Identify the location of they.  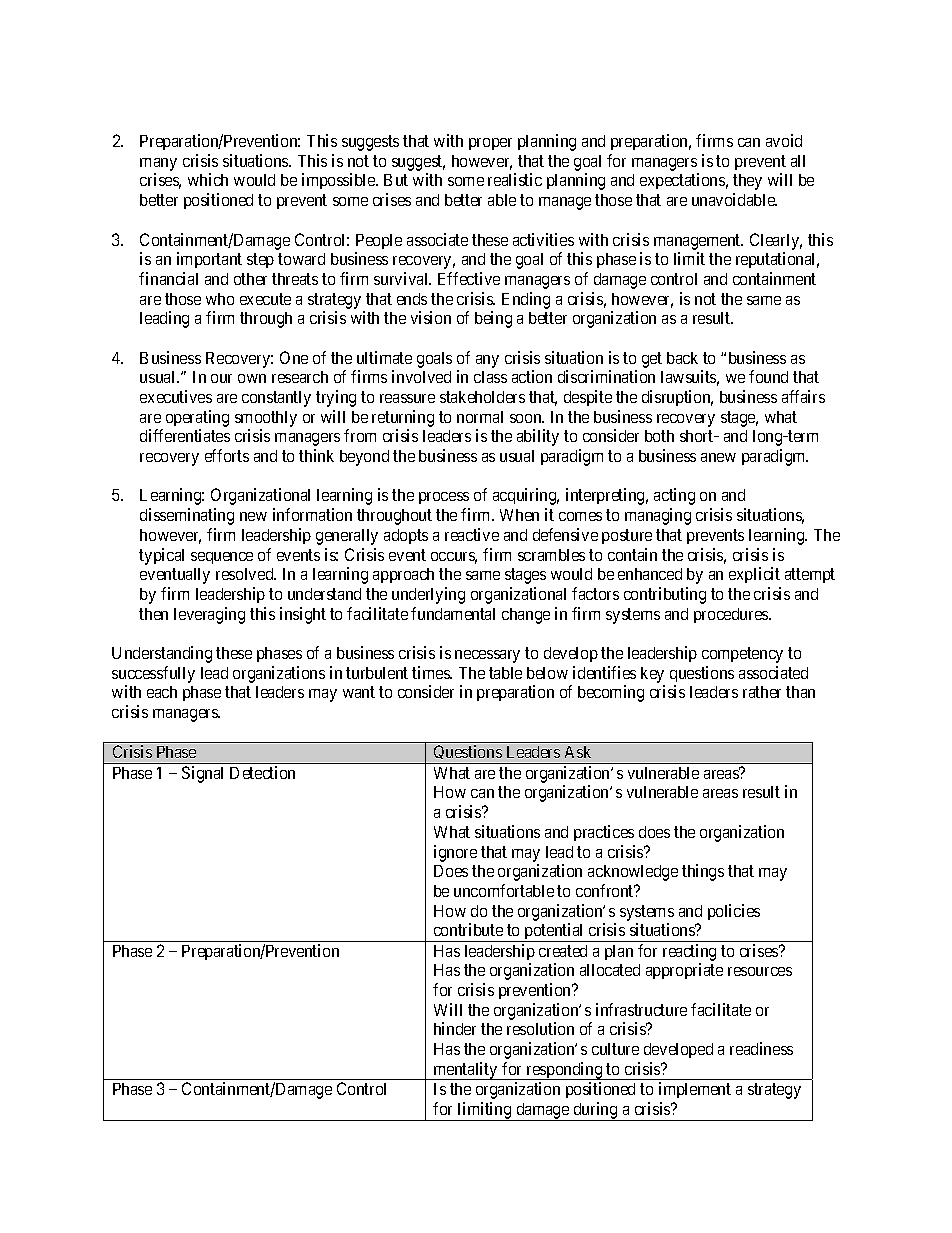
(747, 182).
